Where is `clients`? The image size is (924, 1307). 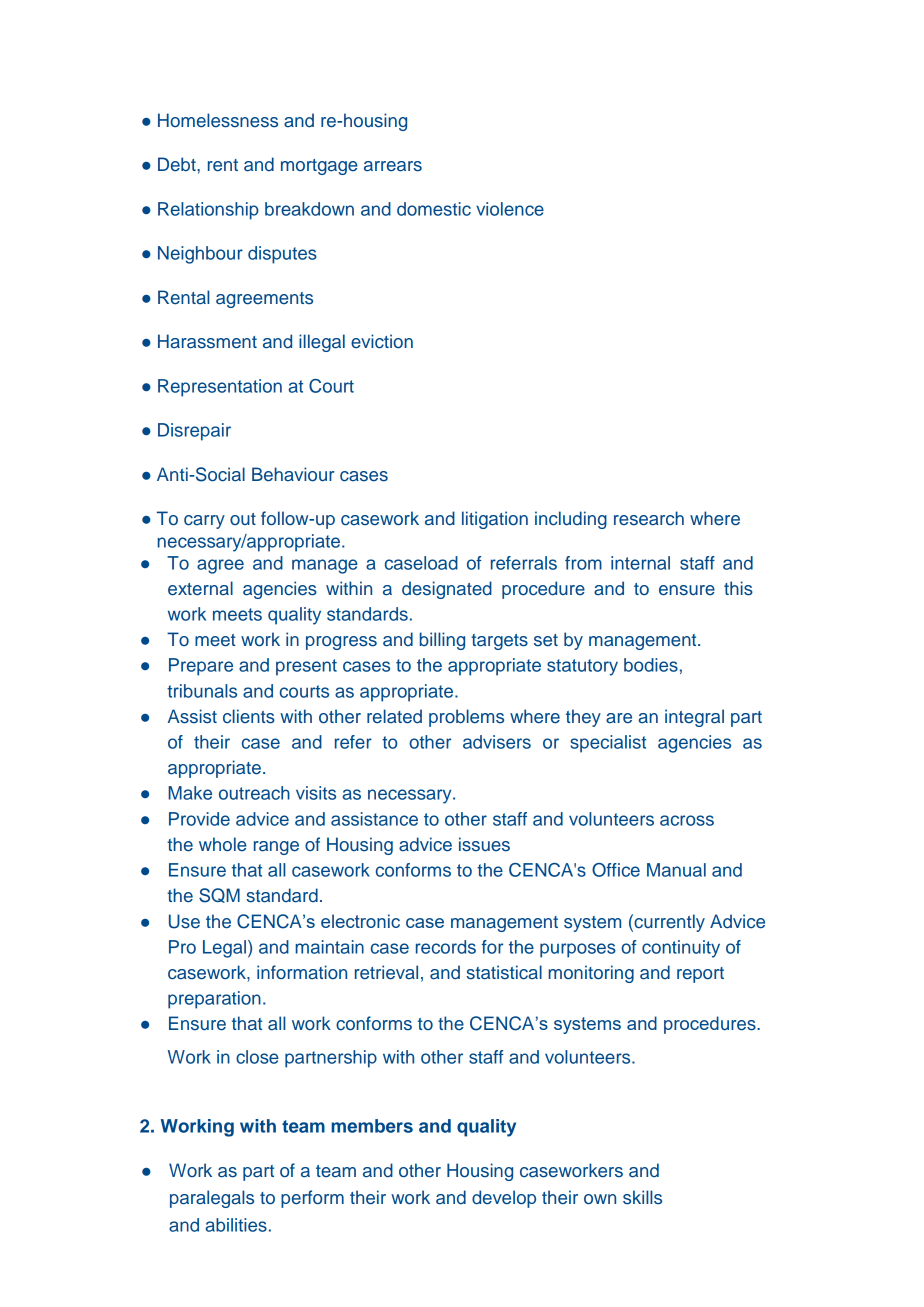
clients is located at coordinates (249, 716).
